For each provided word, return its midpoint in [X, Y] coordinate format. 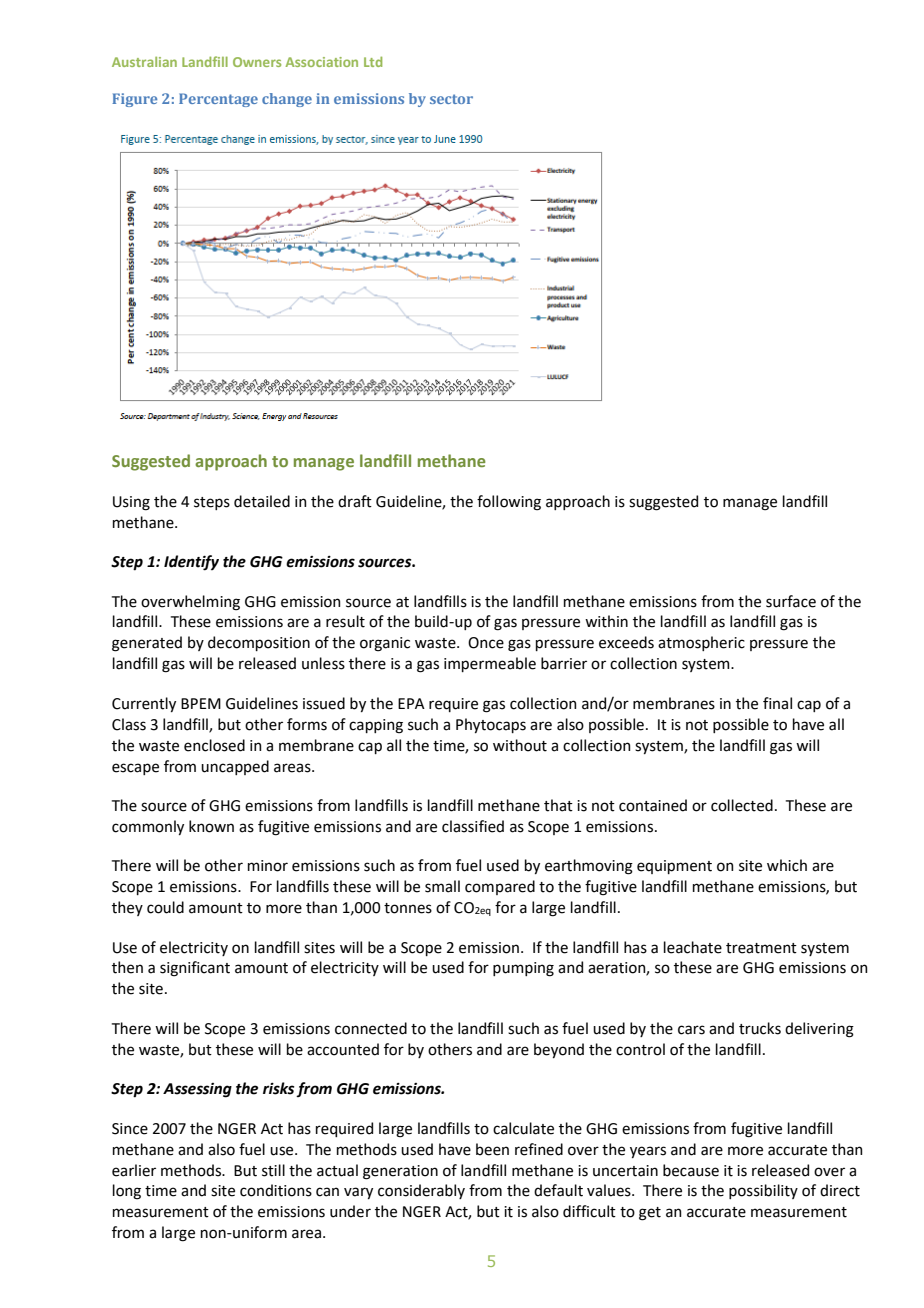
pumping [523, 969]
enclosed [214, 745]
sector [451, 99]
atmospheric [701, 643]
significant [195, 969]
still [273, 1170]
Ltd [373, 61]
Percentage [218, 100]
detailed [262, 501]
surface [791, 601]
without [520, 745]
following [509, 503]
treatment [761, 948]
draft [355, 501]
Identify [191, 563]
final [777, 703]
